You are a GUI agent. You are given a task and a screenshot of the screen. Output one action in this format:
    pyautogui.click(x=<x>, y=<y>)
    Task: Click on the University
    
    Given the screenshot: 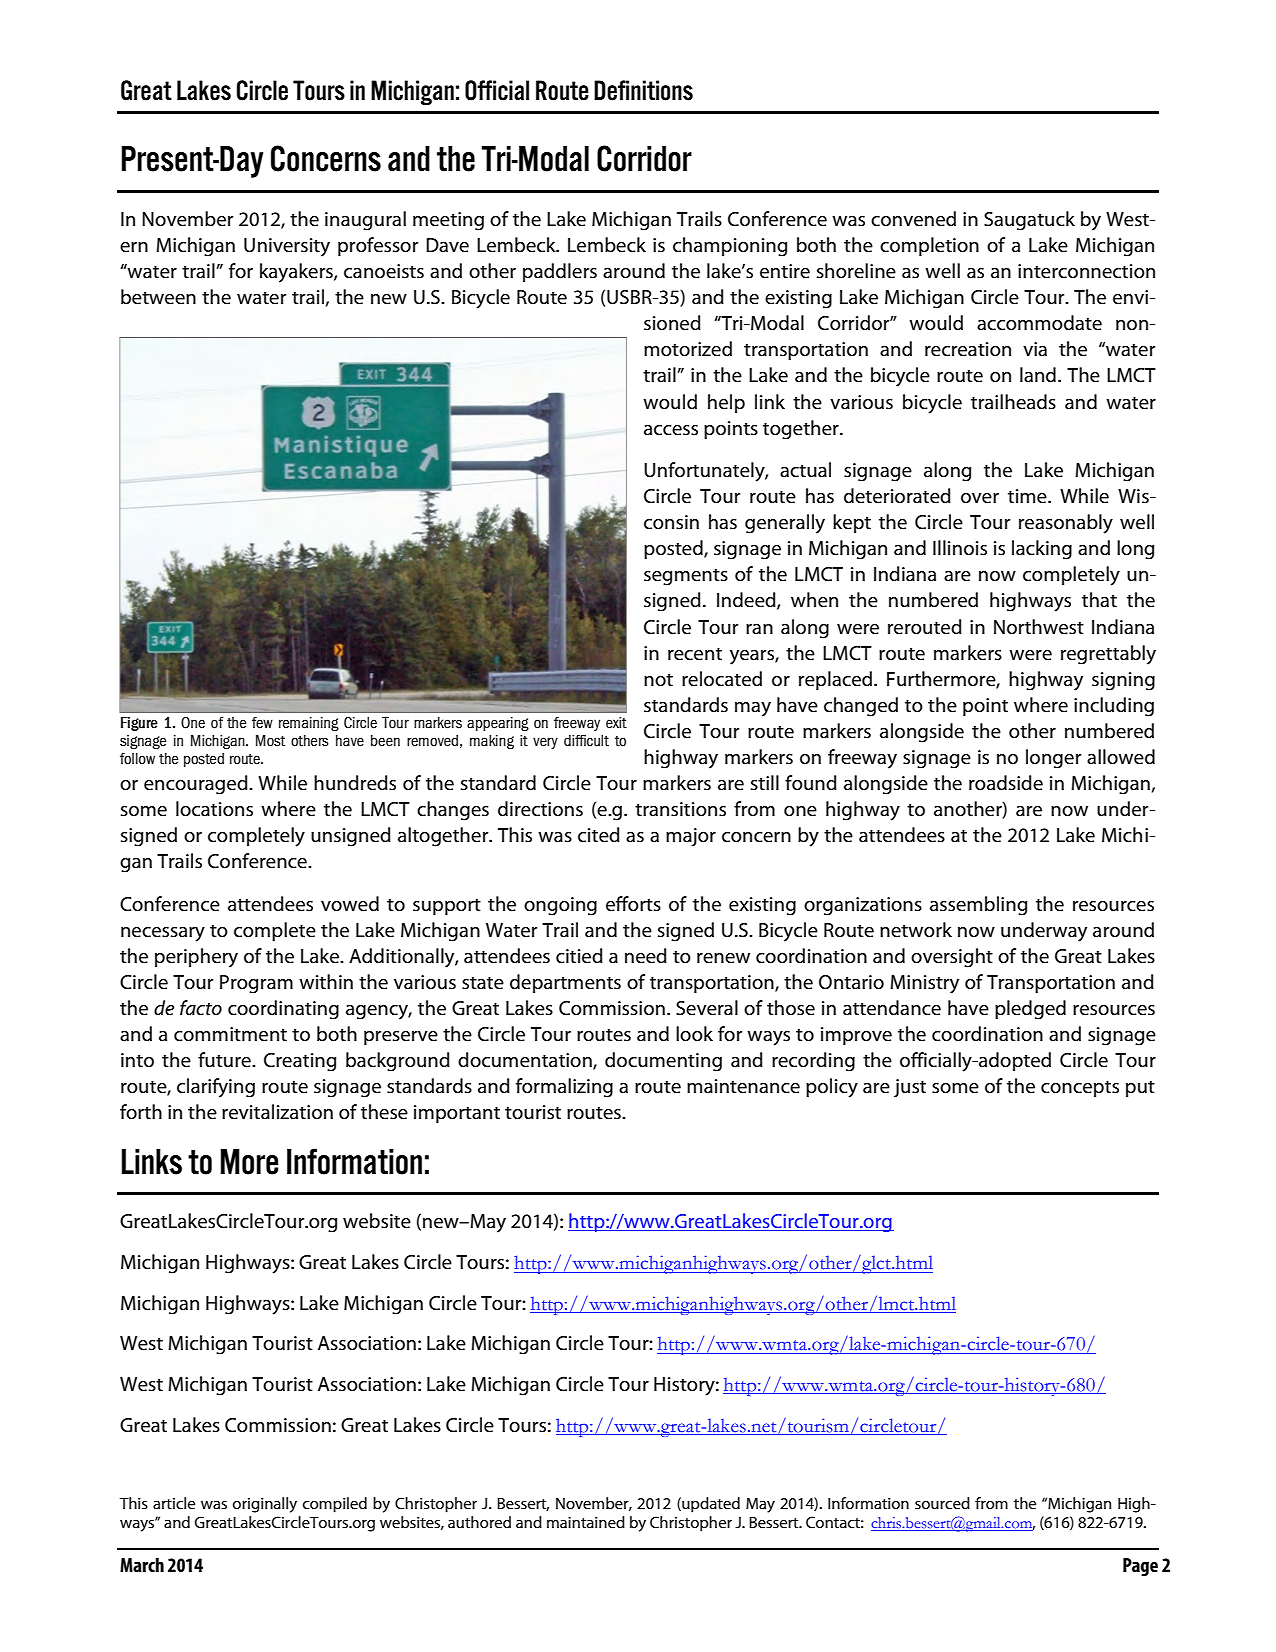 What is the action you would take?
    pyautogui.click(x=287, y=247)
